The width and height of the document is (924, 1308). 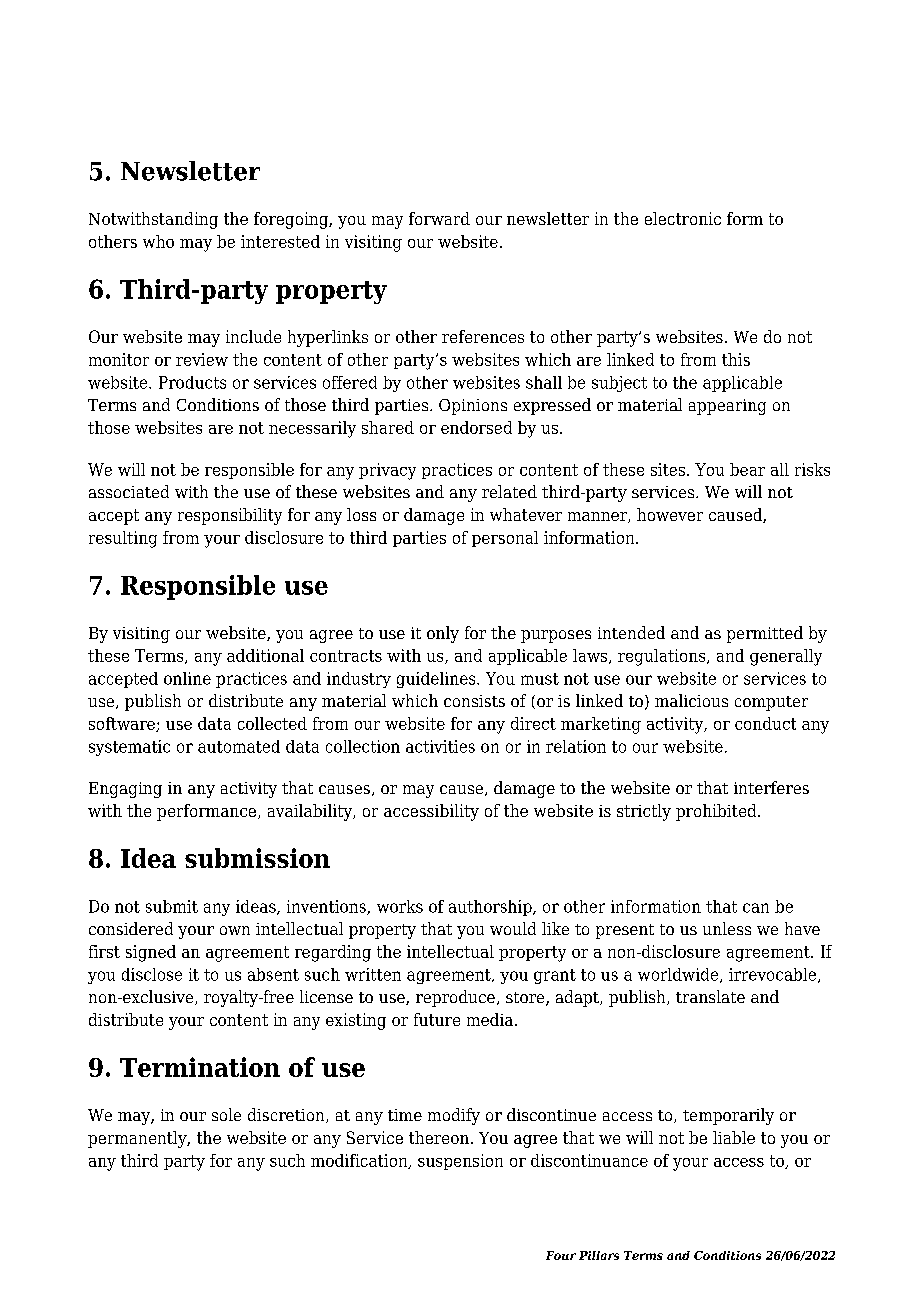 What do you see at coordinates (158, 241) in the document?
I see `who` at bounding box center [158, 241].
